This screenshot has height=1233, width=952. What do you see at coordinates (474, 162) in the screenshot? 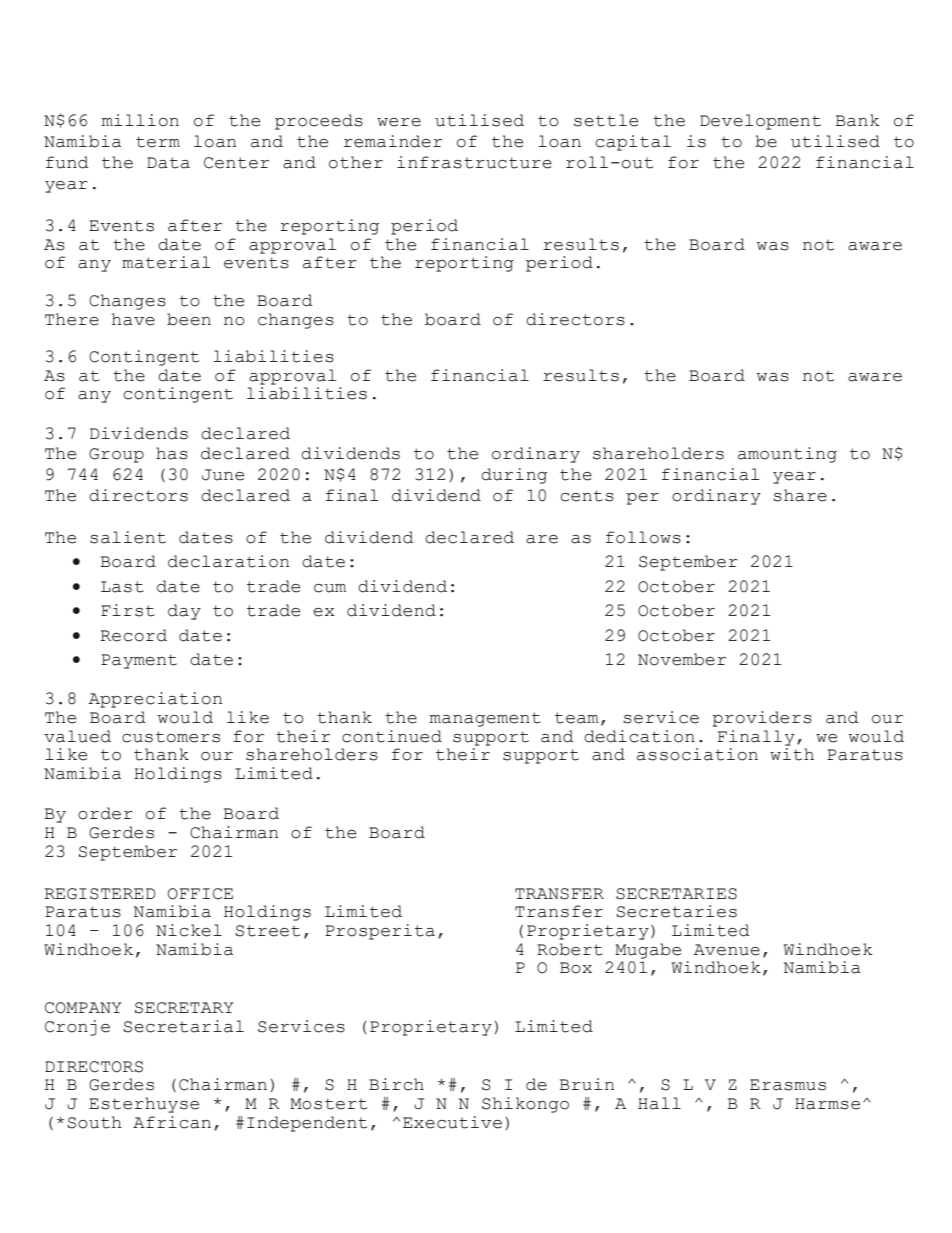
I see `infrastructure` at bounding box center [474, 162].
